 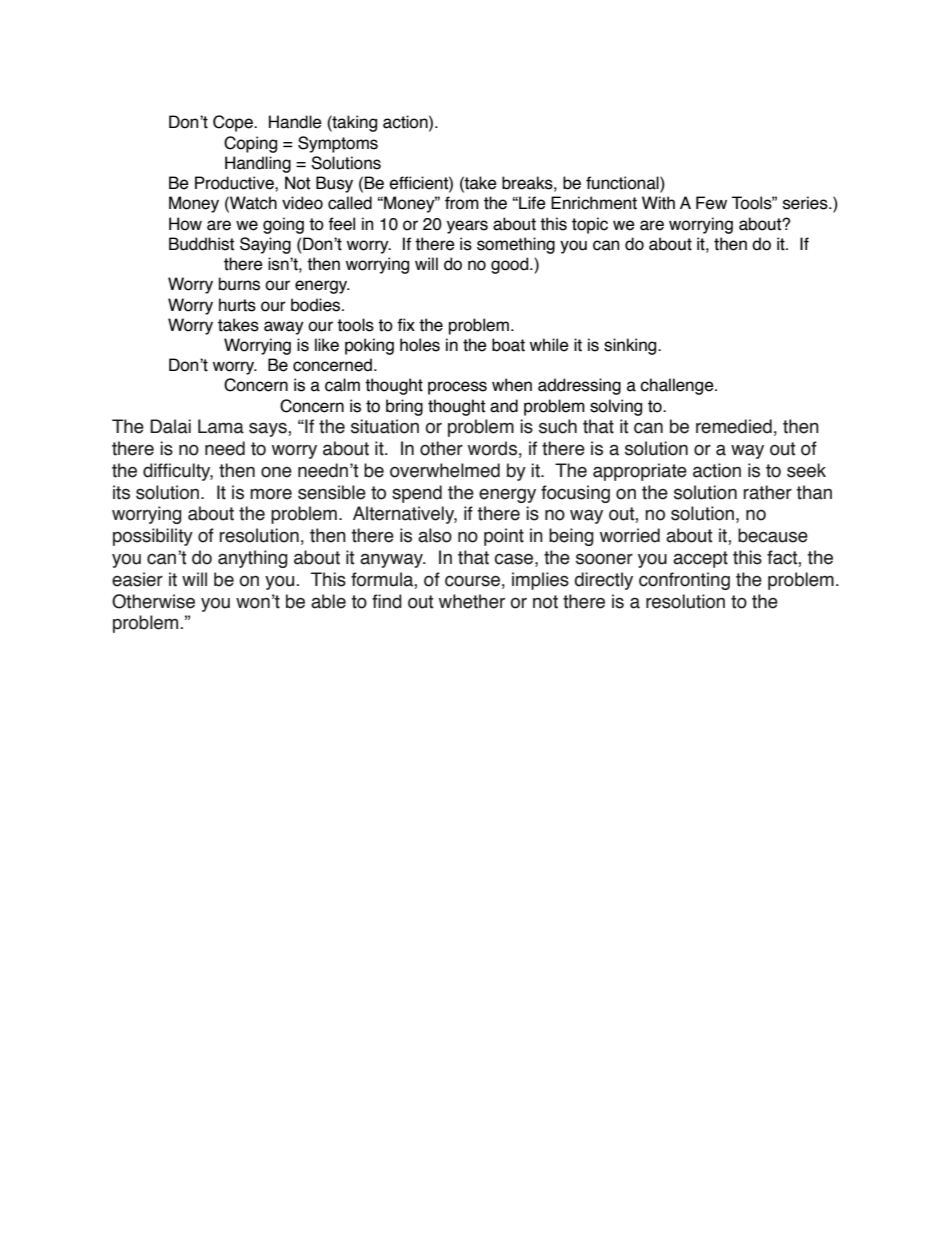 What do you see at coordinates (284, 328) in the screenshot?
I see `away` at bounding box center [284, 328].
